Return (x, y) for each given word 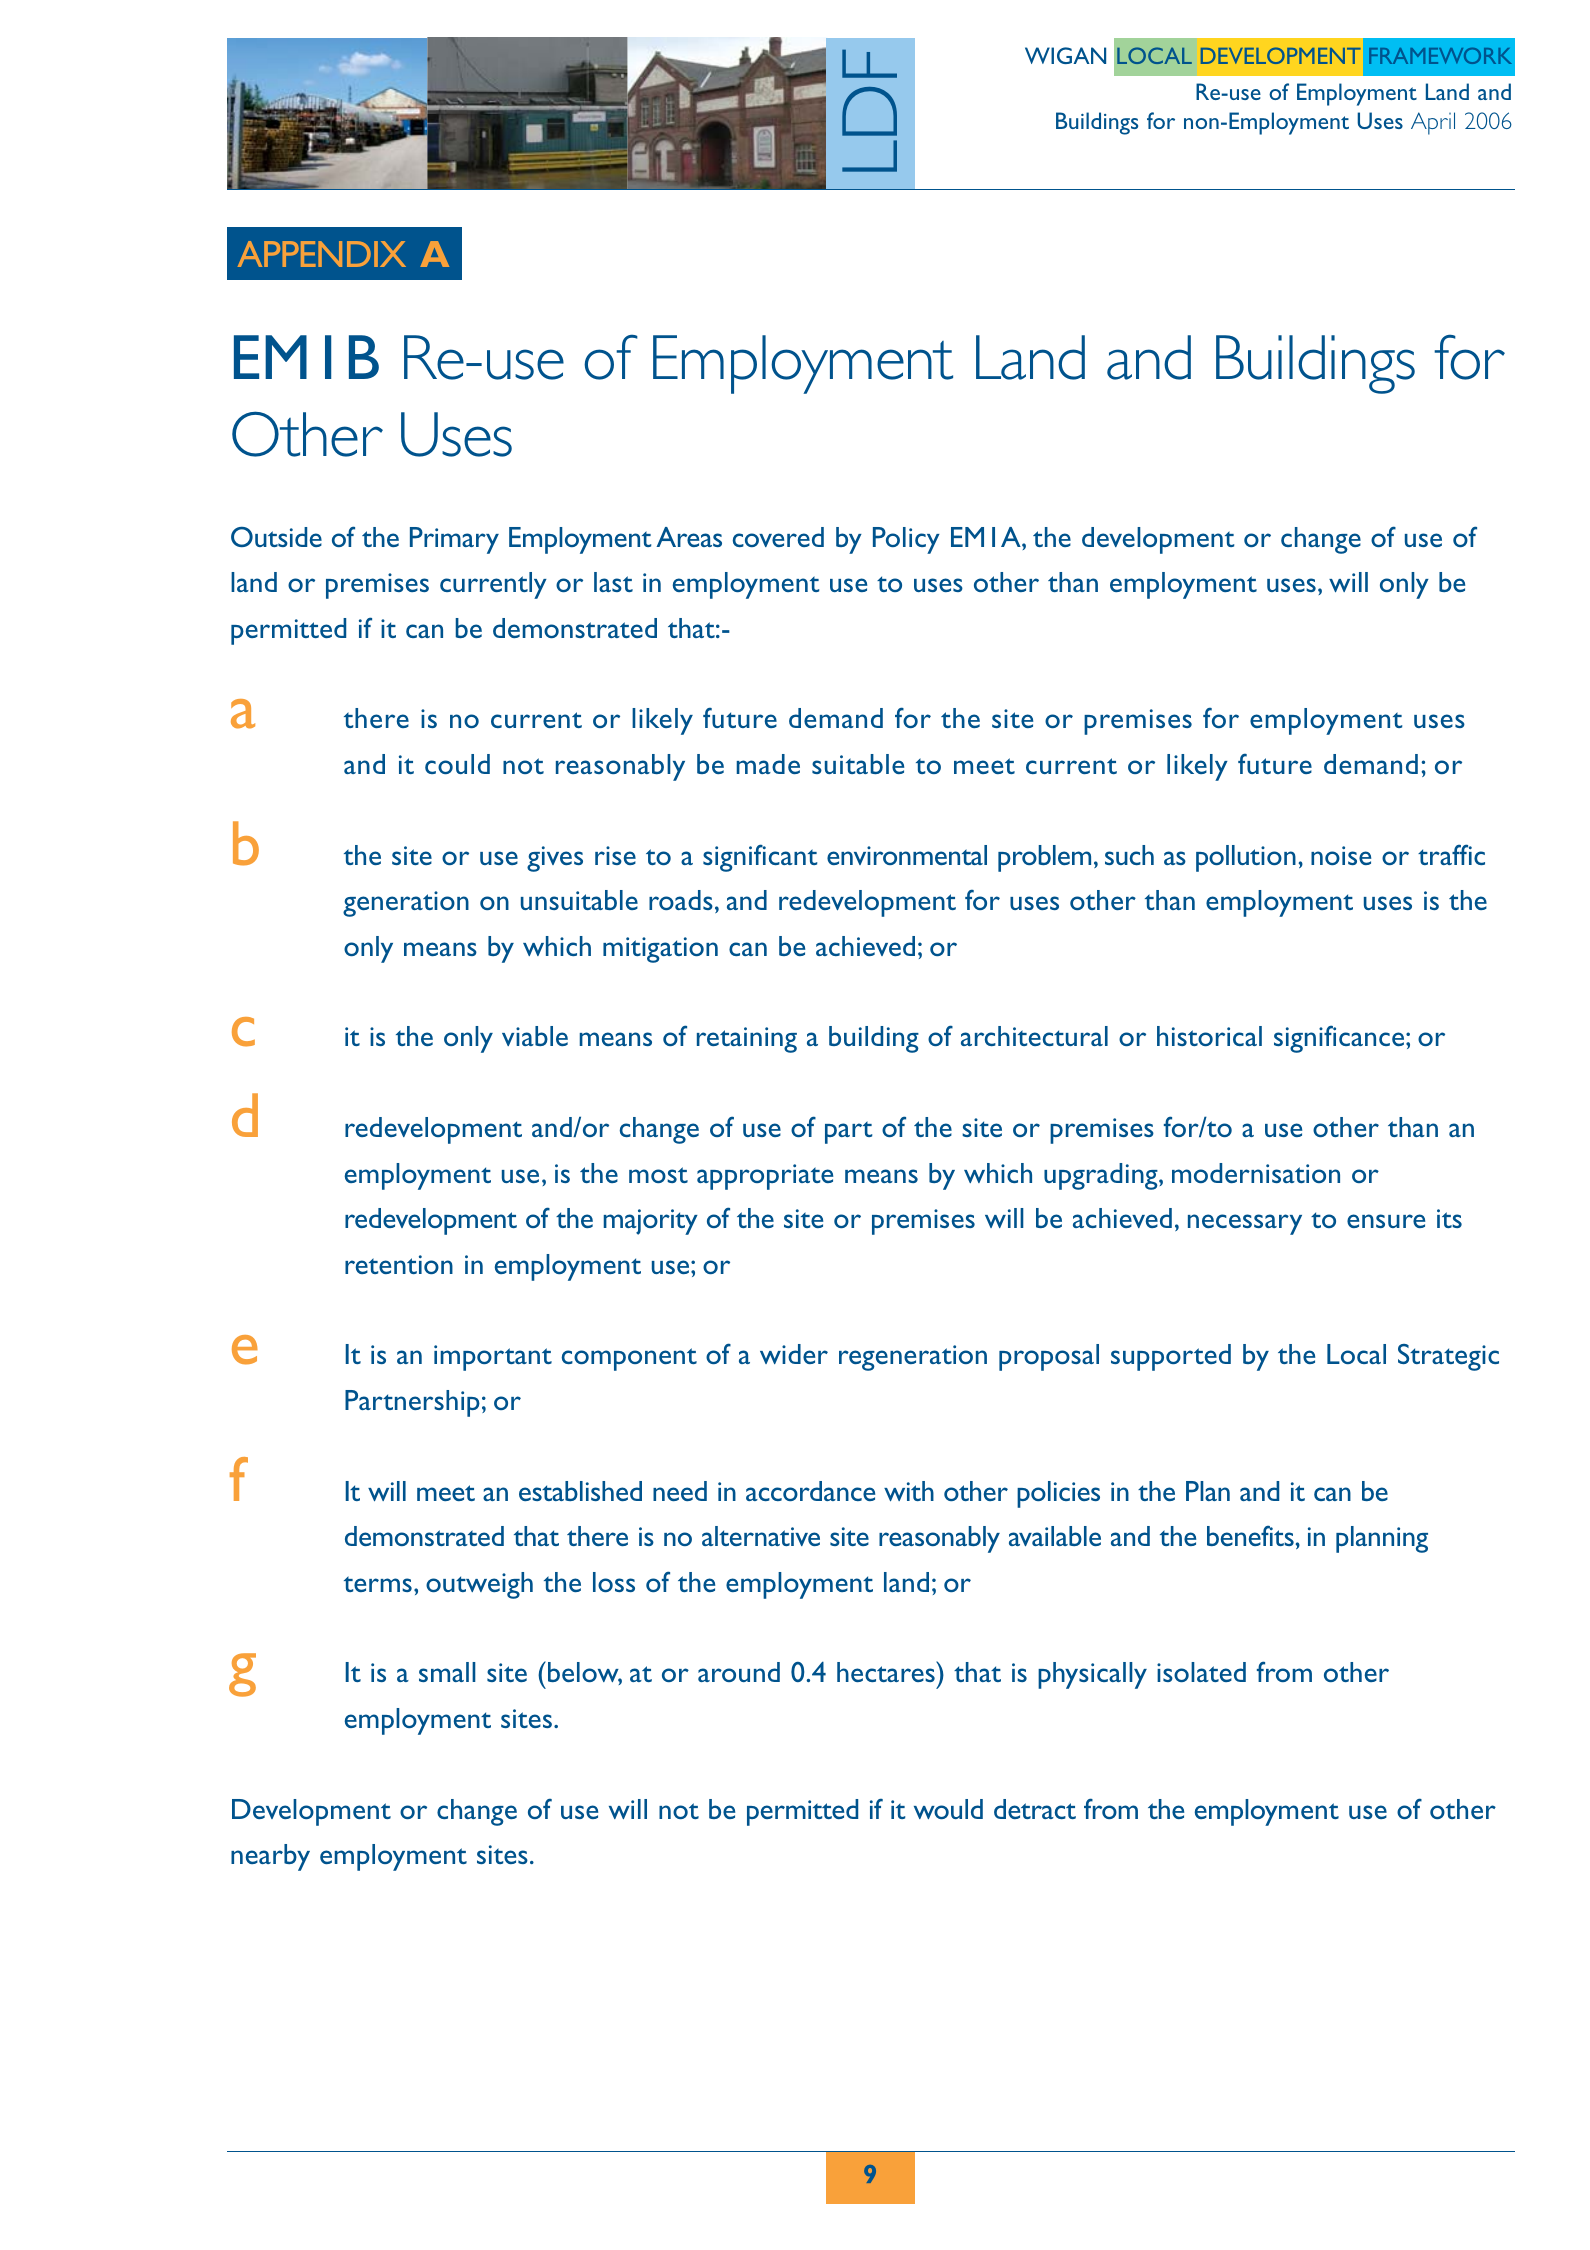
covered (778, 537)
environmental (907, 855)
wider (794, 1354)
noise (1341, 855)
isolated (1201, 1672)
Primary (454, 540)
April (1433, 123)
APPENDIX (322, 254)
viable (535, 1036)
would (948, 1809)
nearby (270, 1857)
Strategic (1448, 1357)
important (493, 1358)
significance (1340, 1039)
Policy (906, 540)
